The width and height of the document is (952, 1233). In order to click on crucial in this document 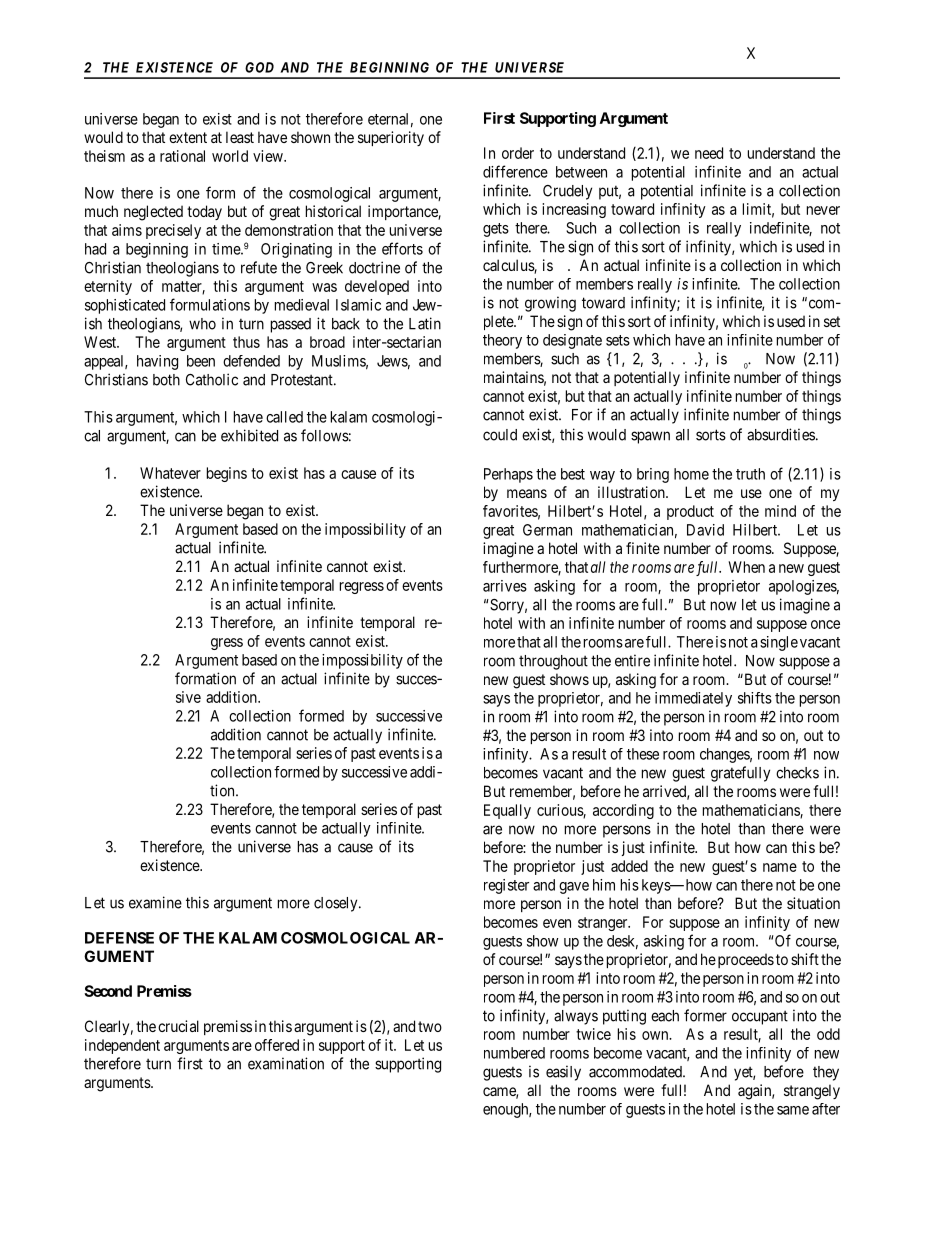, I will do `click(178, 1026)`.
